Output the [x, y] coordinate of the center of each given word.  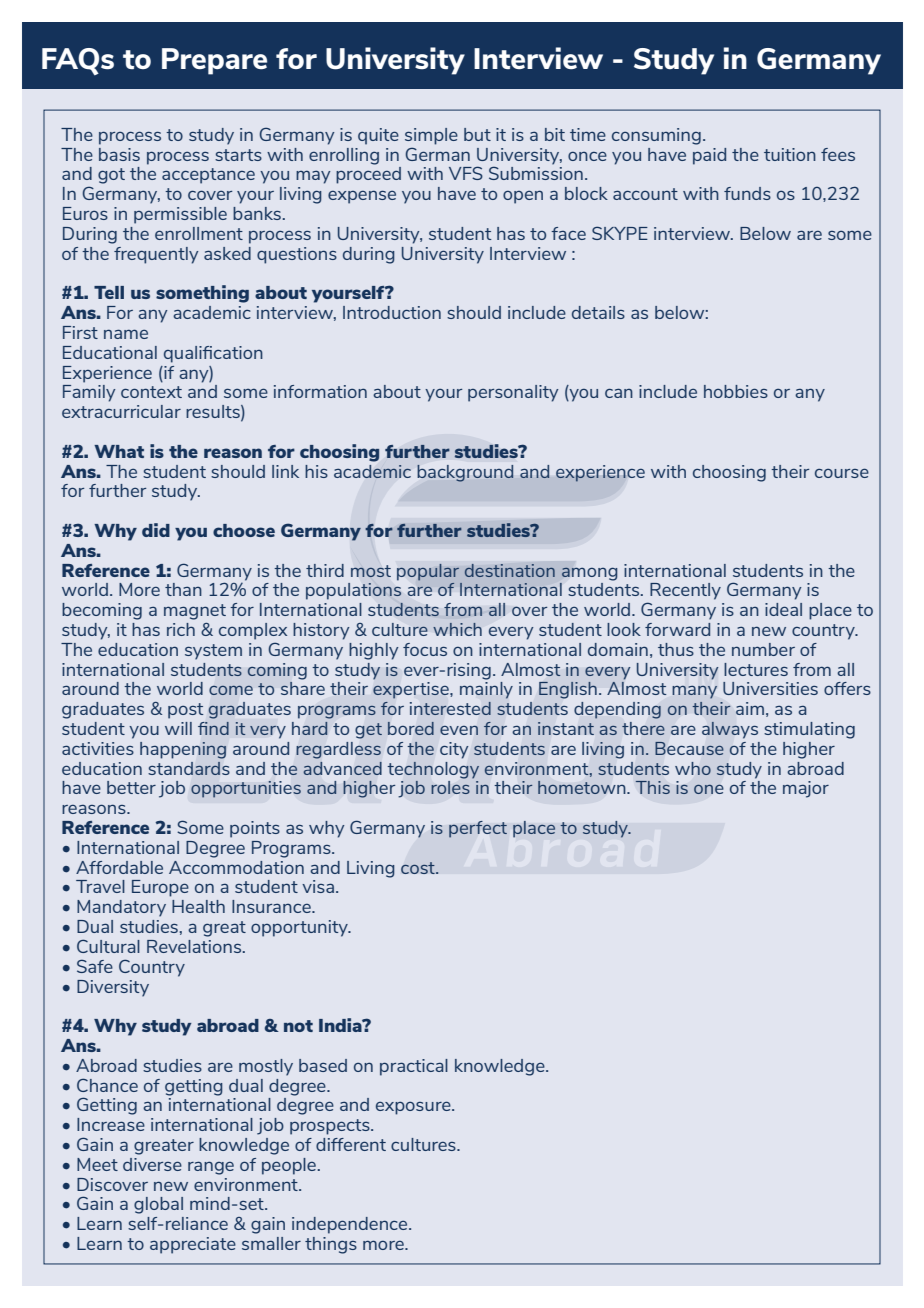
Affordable [119, 867]
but [477, 134]
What [119, 451]
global [158, 1205]
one [708, 789]
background [465, 473]
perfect [478, 829]
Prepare [214, 61]
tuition [790, 154]
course [842, 473]
